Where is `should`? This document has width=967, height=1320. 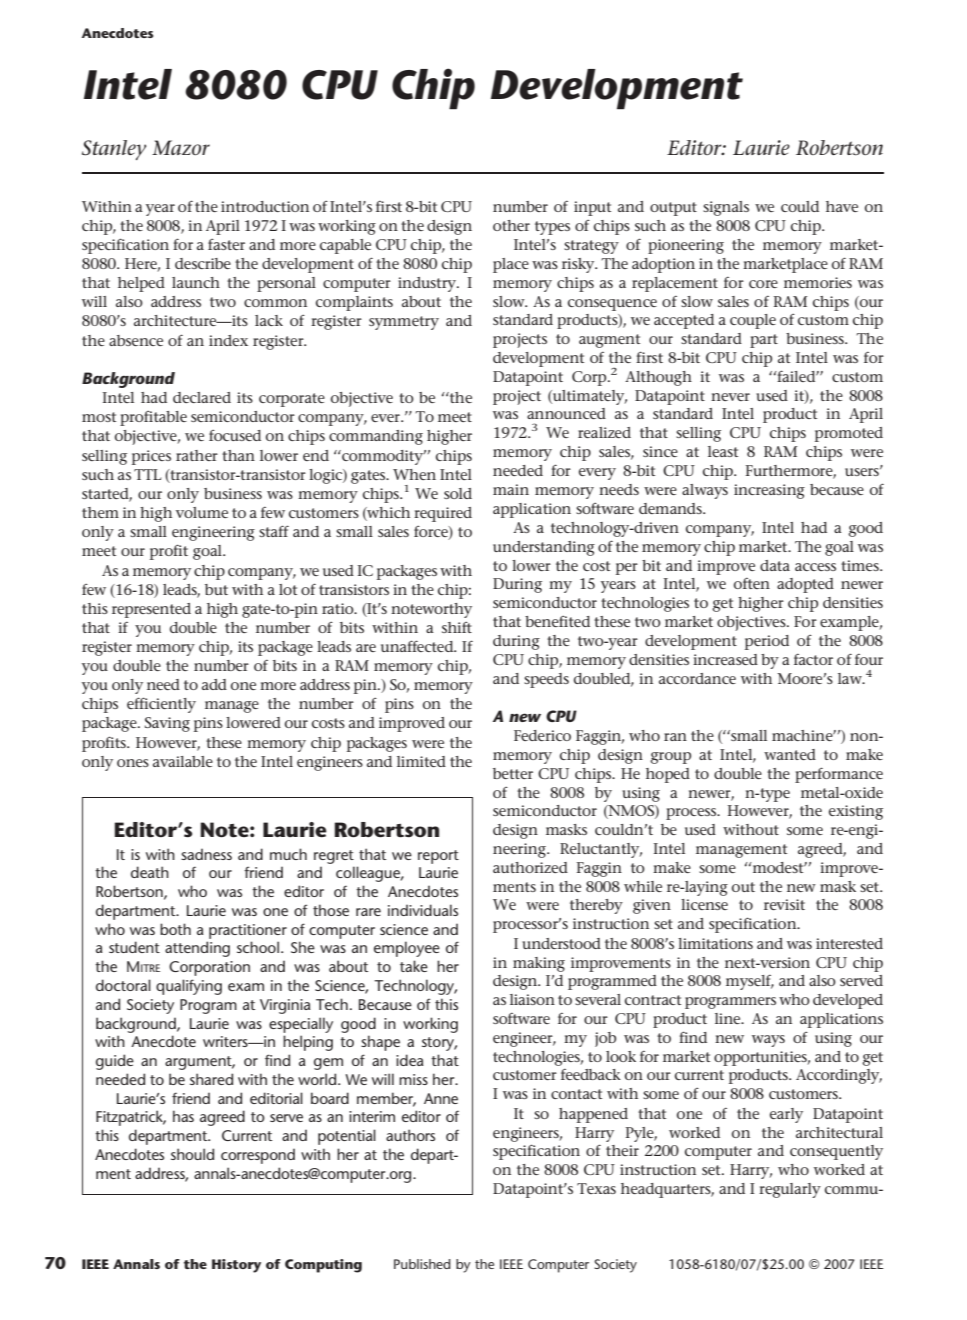
should is located at coordinates (192, 1154).
